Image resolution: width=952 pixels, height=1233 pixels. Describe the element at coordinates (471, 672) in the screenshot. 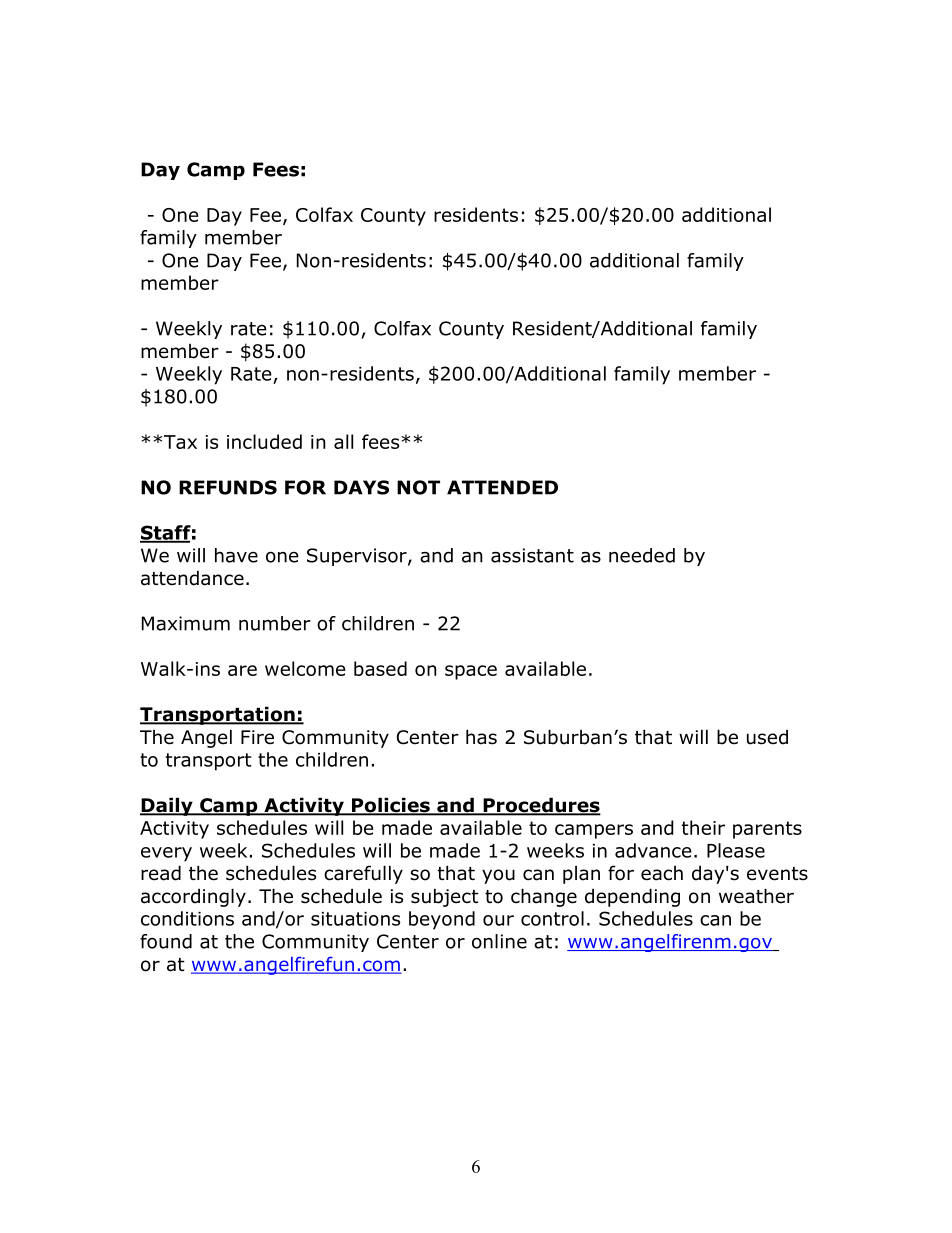

I see `space` at that location.
